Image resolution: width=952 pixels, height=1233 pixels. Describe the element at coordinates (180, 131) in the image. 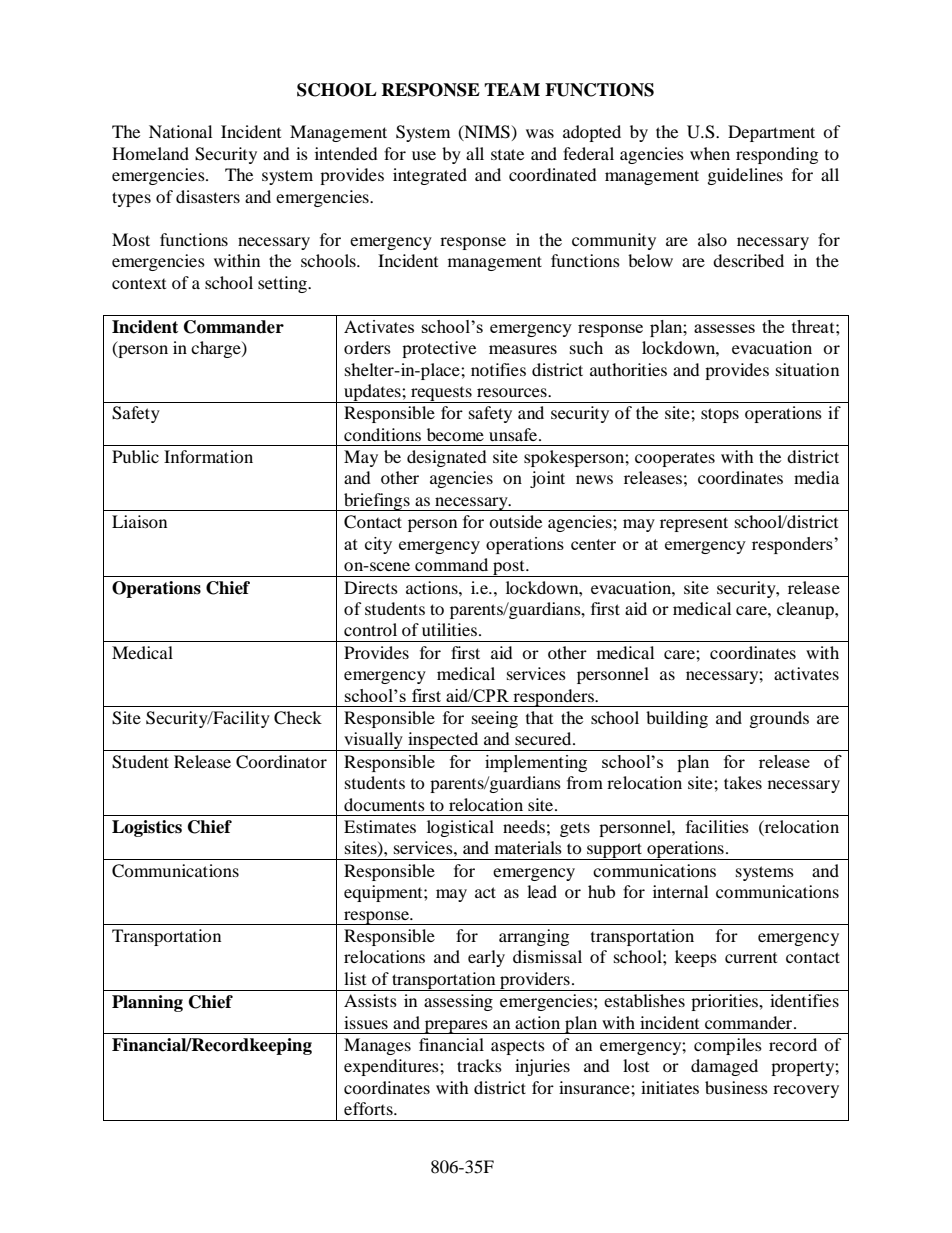

I see `National` at that location.
